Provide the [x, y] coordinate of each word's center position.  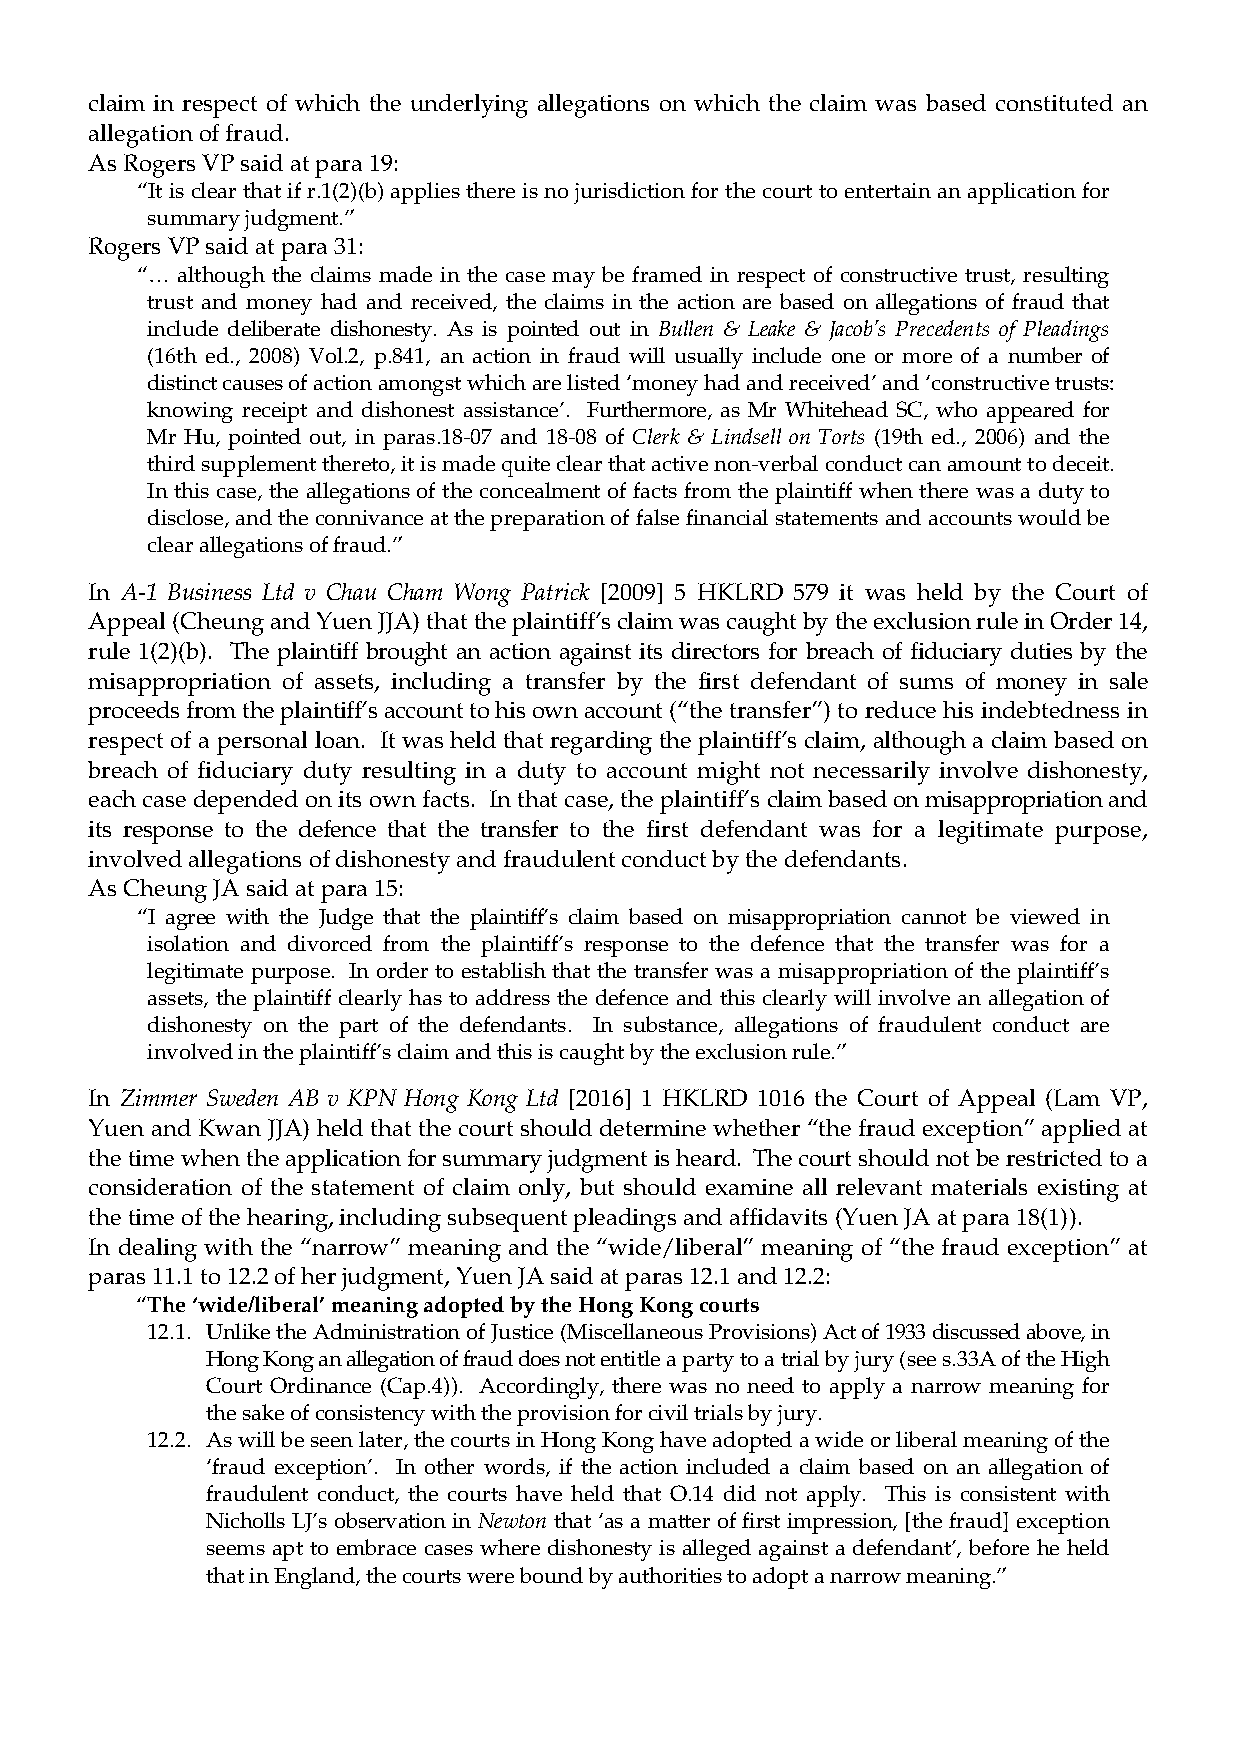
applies [425, 193]
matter [679, 1521]
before [999, 1547]
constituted [1054, 102]
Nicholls [245, 1520]
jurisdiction [629, 193]
